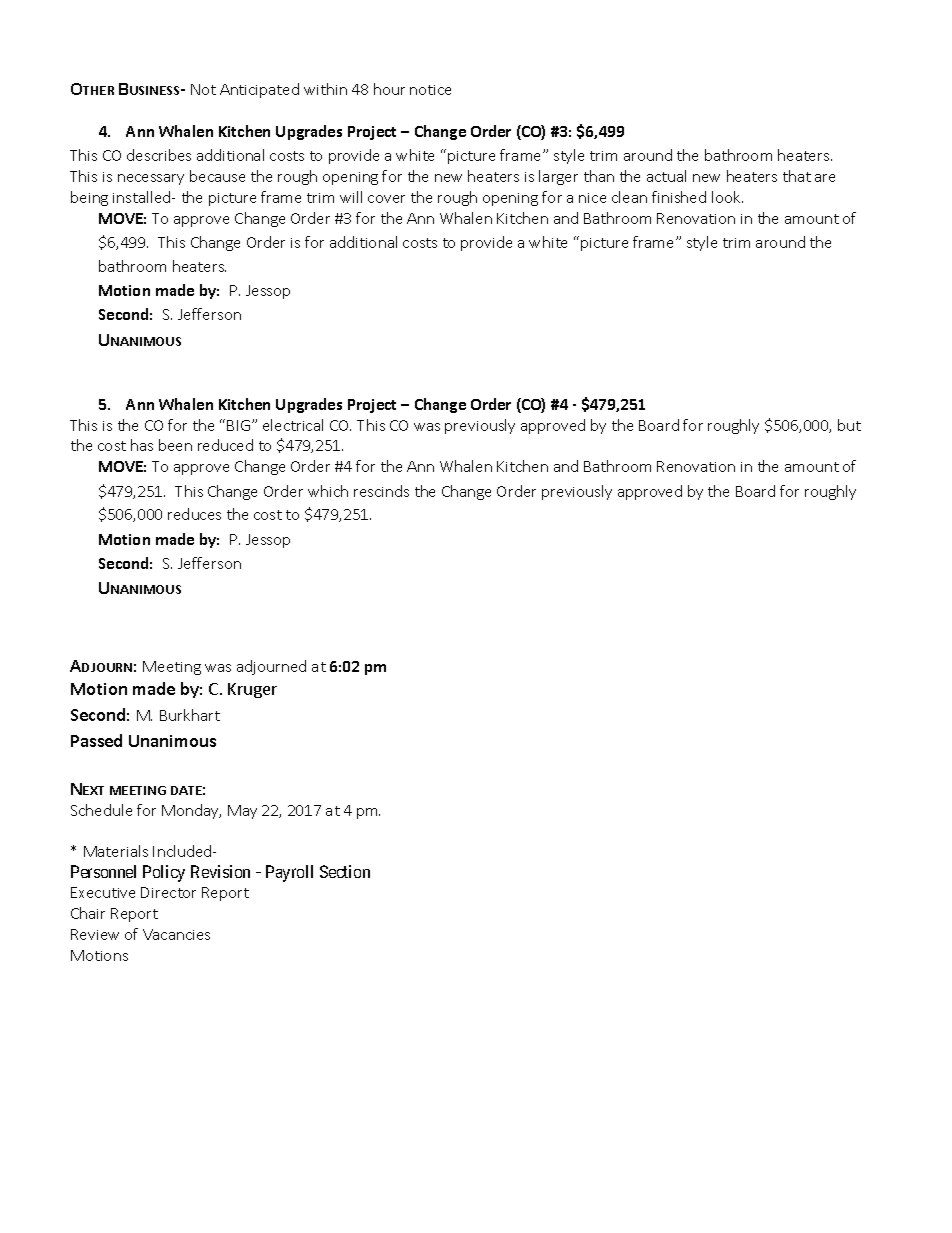 The height and width of the document is (1233, 952). Describe the element at coordinates (797, 176) in the document. I see `that` at that location.
